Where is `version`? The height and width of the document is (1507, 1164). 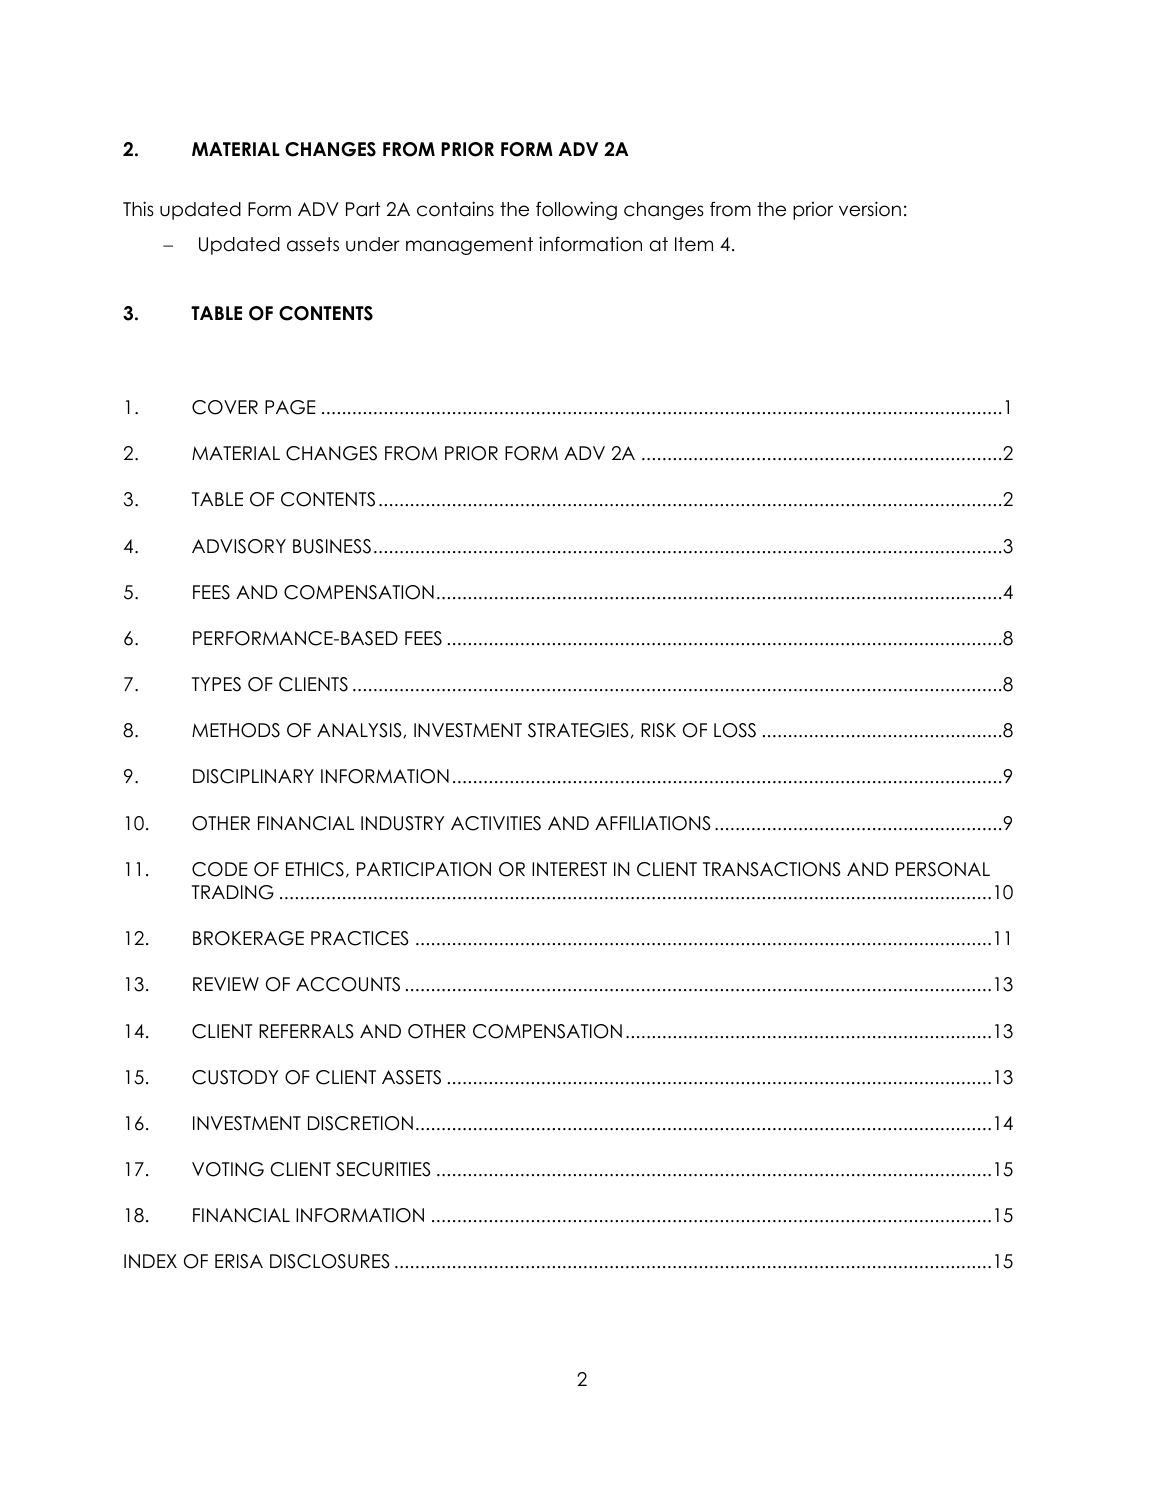 version is located at coordinates (870, 209).
